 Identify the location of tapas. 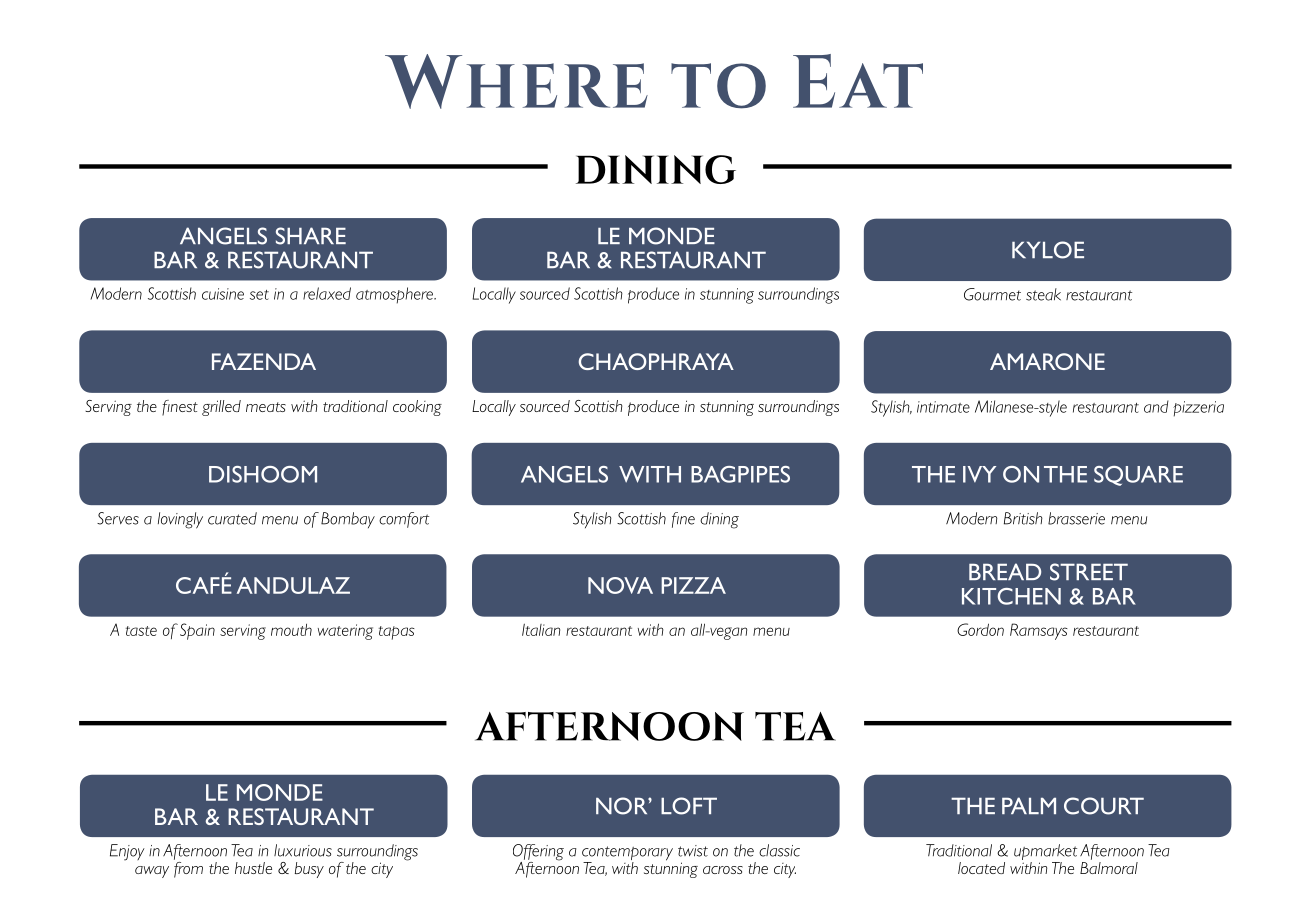
(397, 633).
